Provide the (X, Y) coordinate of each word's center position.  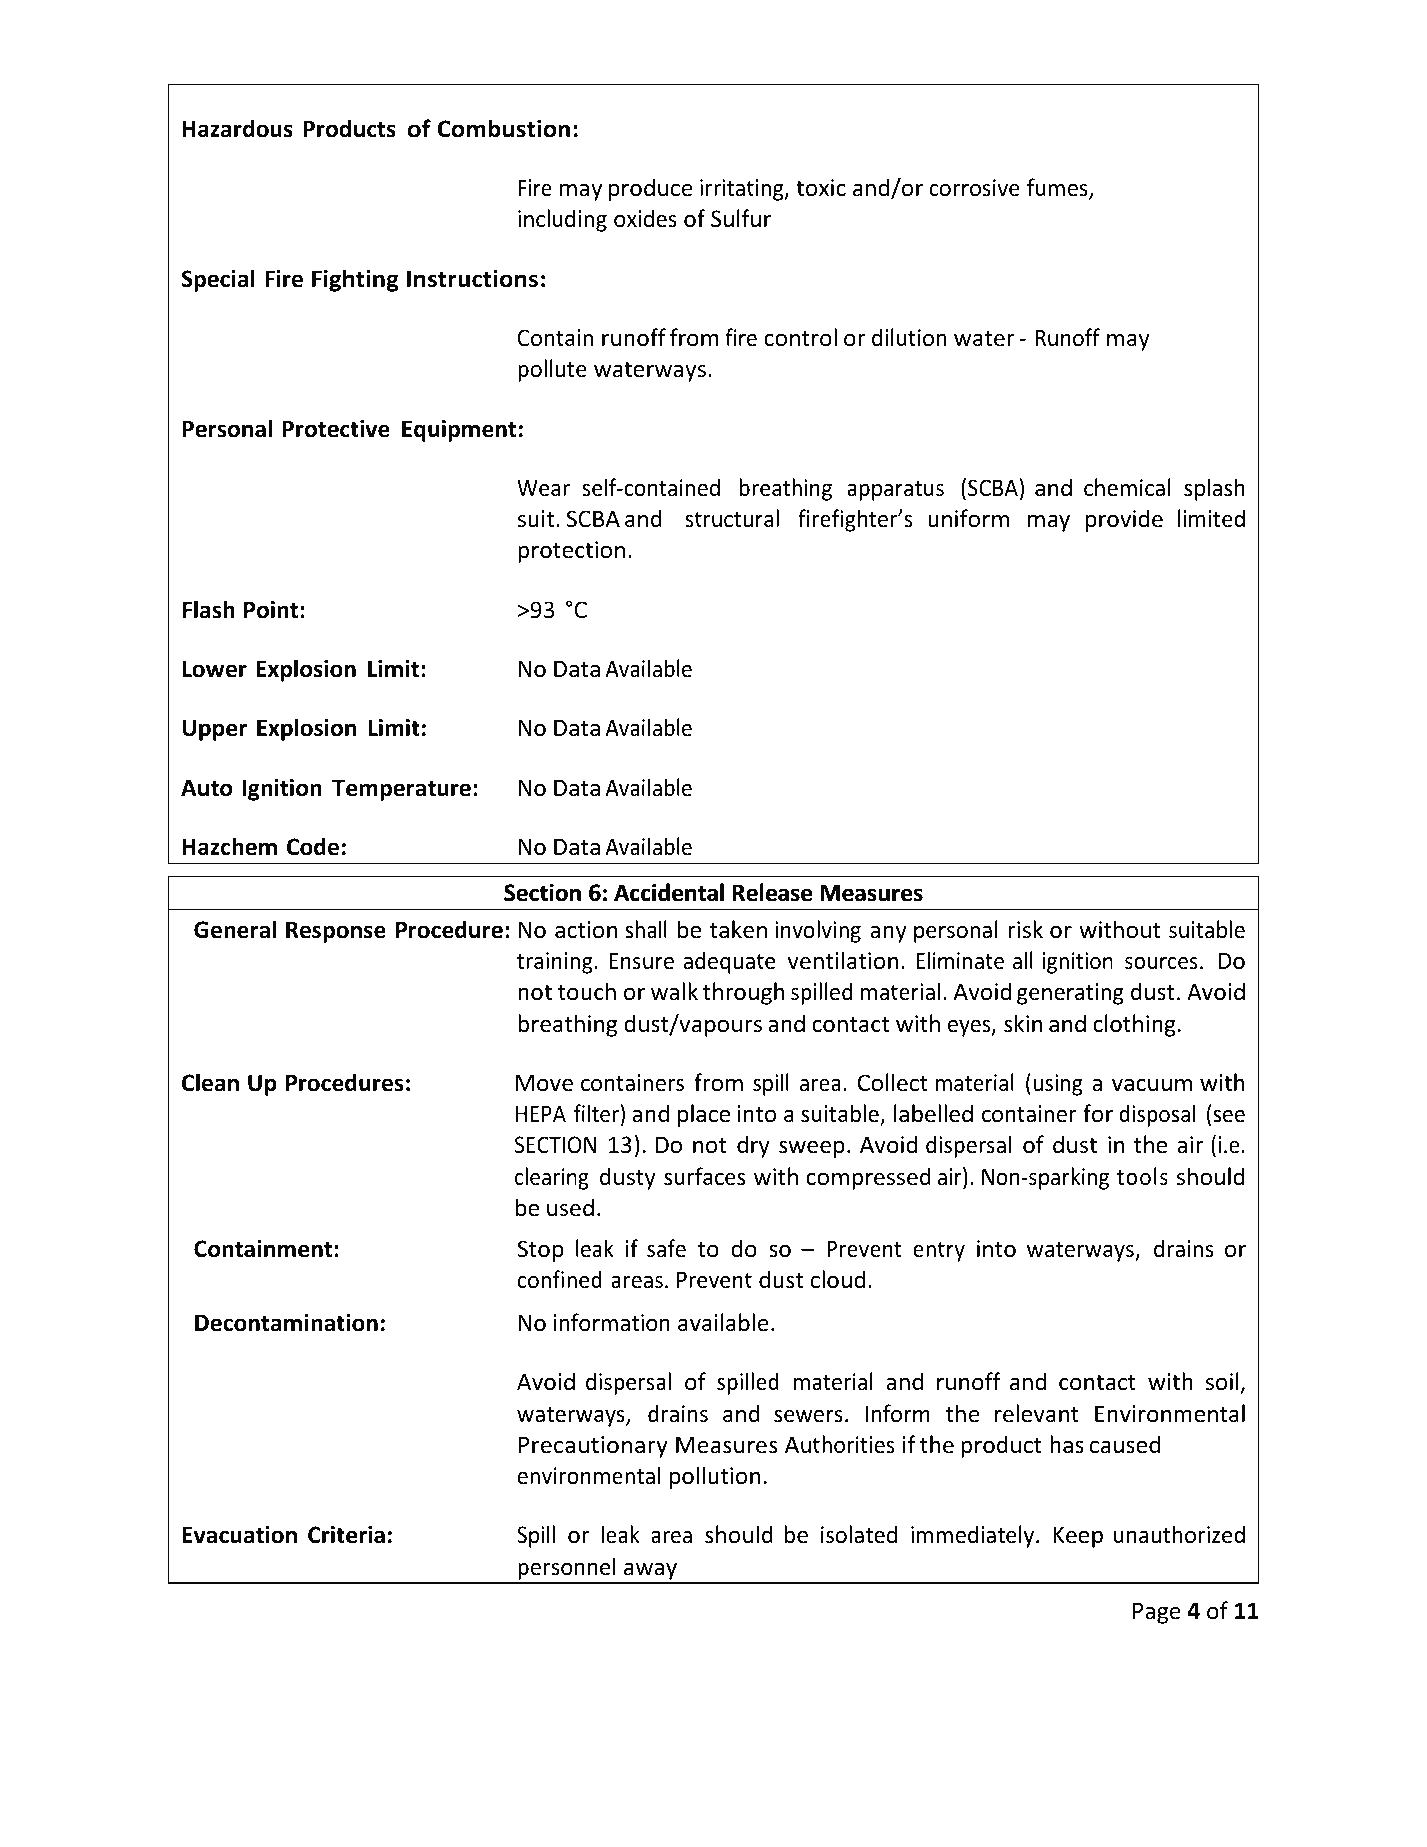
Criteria (346, 1535)
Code (313, 846)
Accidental (669, 892)
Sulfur (741, 218)
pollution (715, 1477)
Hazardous (237, 128)
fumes (1058, 188)
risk (1025, 929)
